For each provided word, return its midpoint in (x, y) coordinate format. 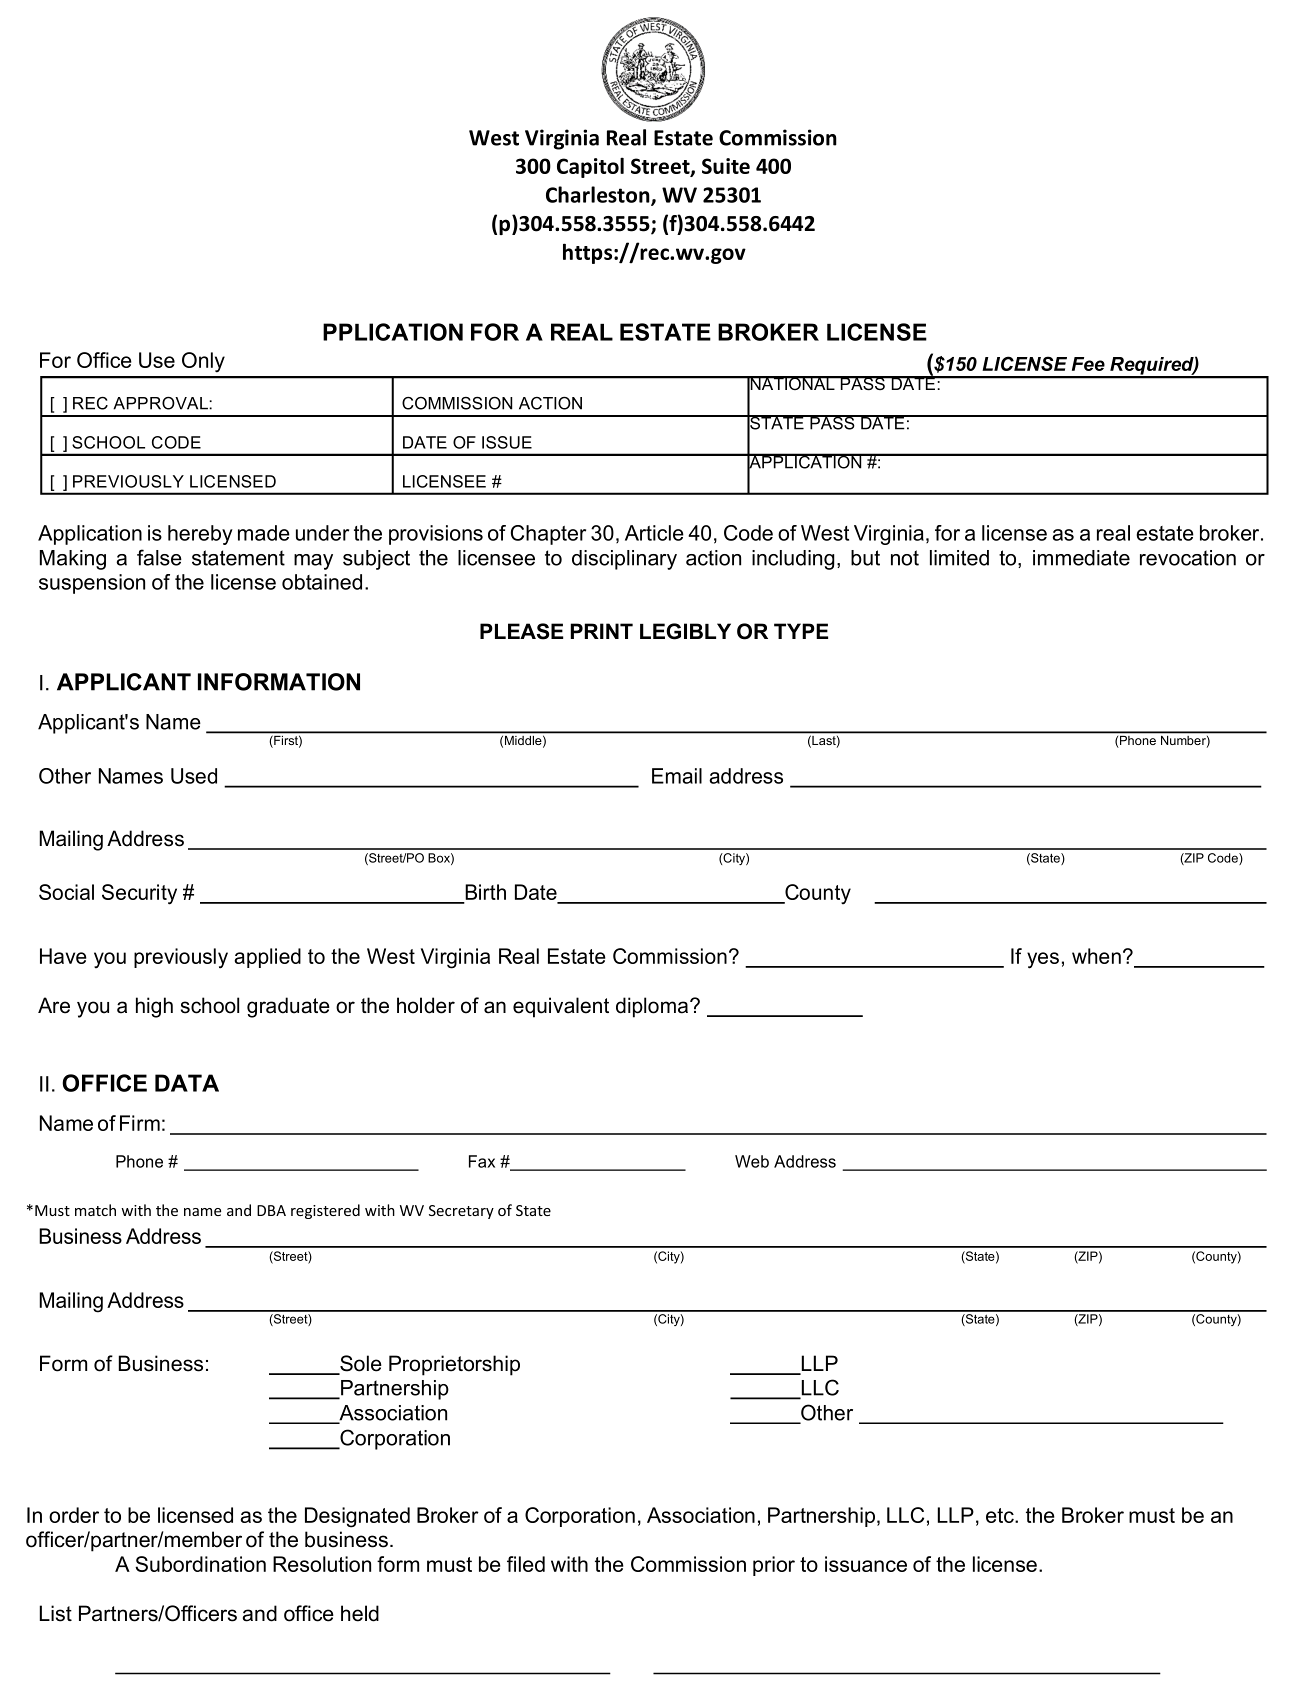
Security (139, 894)
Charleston (599, 195)
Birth (485, 892)
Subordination (200, 1564)
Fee (1088, 364)
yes (1043, 960)
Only (203, 362)
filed (526, 1564)
